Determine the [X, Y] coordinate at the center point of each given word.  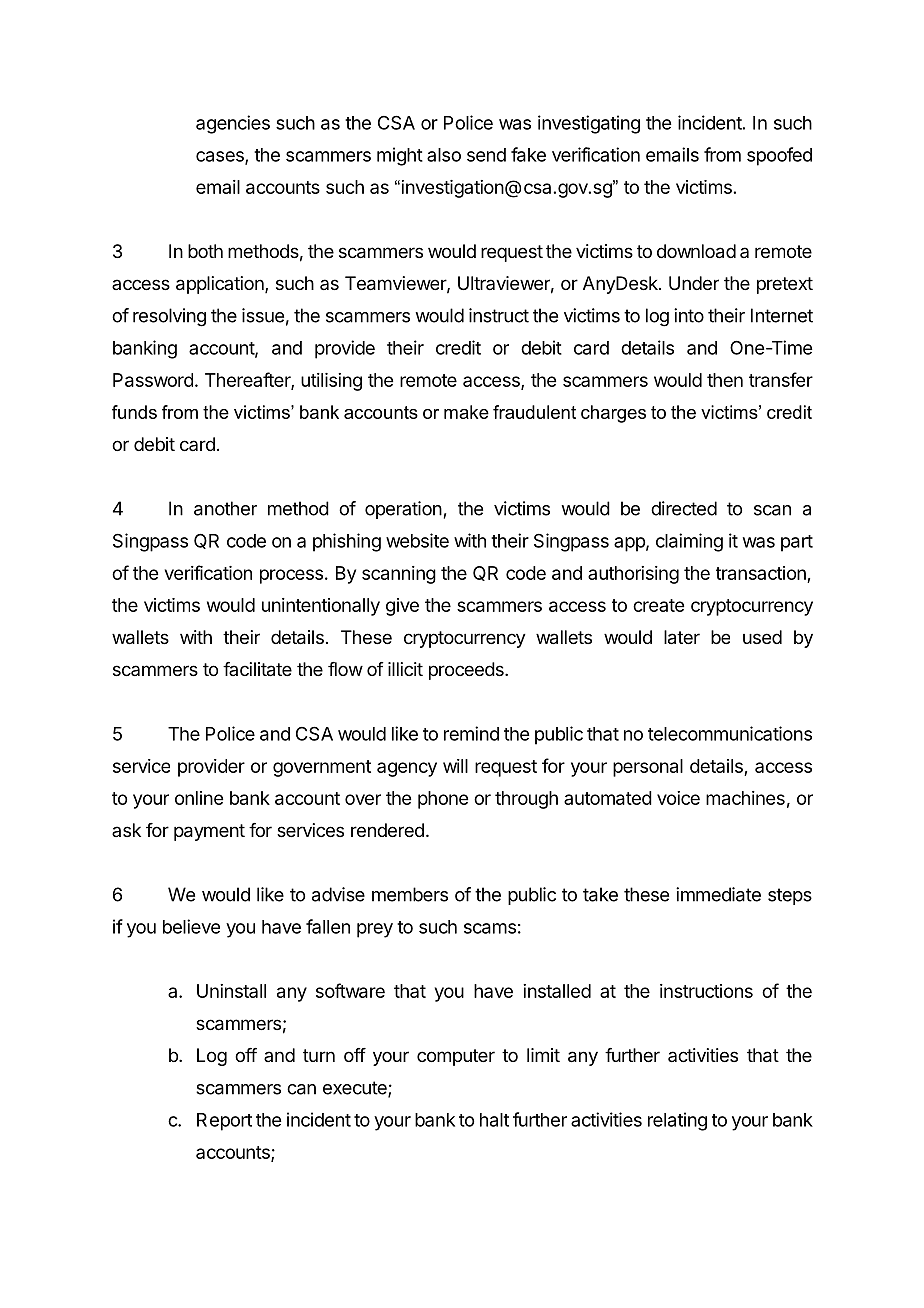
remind [471, 733]
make [466, 412]
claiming [689, 542]
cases [221, 157]
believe [191, 926]
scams [490, 928]
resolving [169, 317]
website [417, 540]
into [689, 315]
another [225, 508]
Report [224, 1122]
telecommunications [730, 733]
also [444, 155]
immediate [718, 894]
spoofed [779, 156]
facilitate [257, 669]
